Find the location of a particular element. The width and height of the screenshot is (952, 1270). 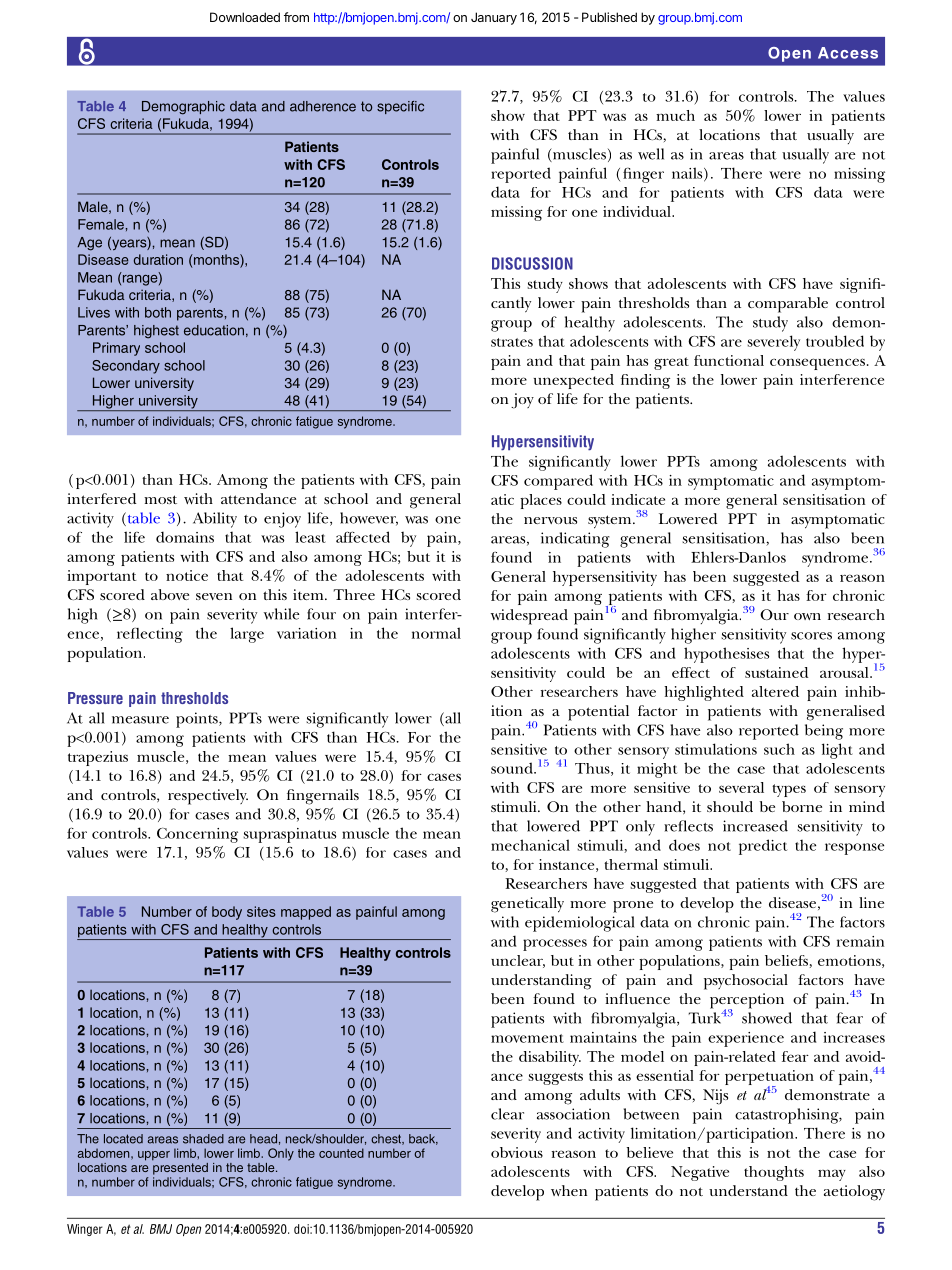

Demographic is located at coordinates (183, 108).
